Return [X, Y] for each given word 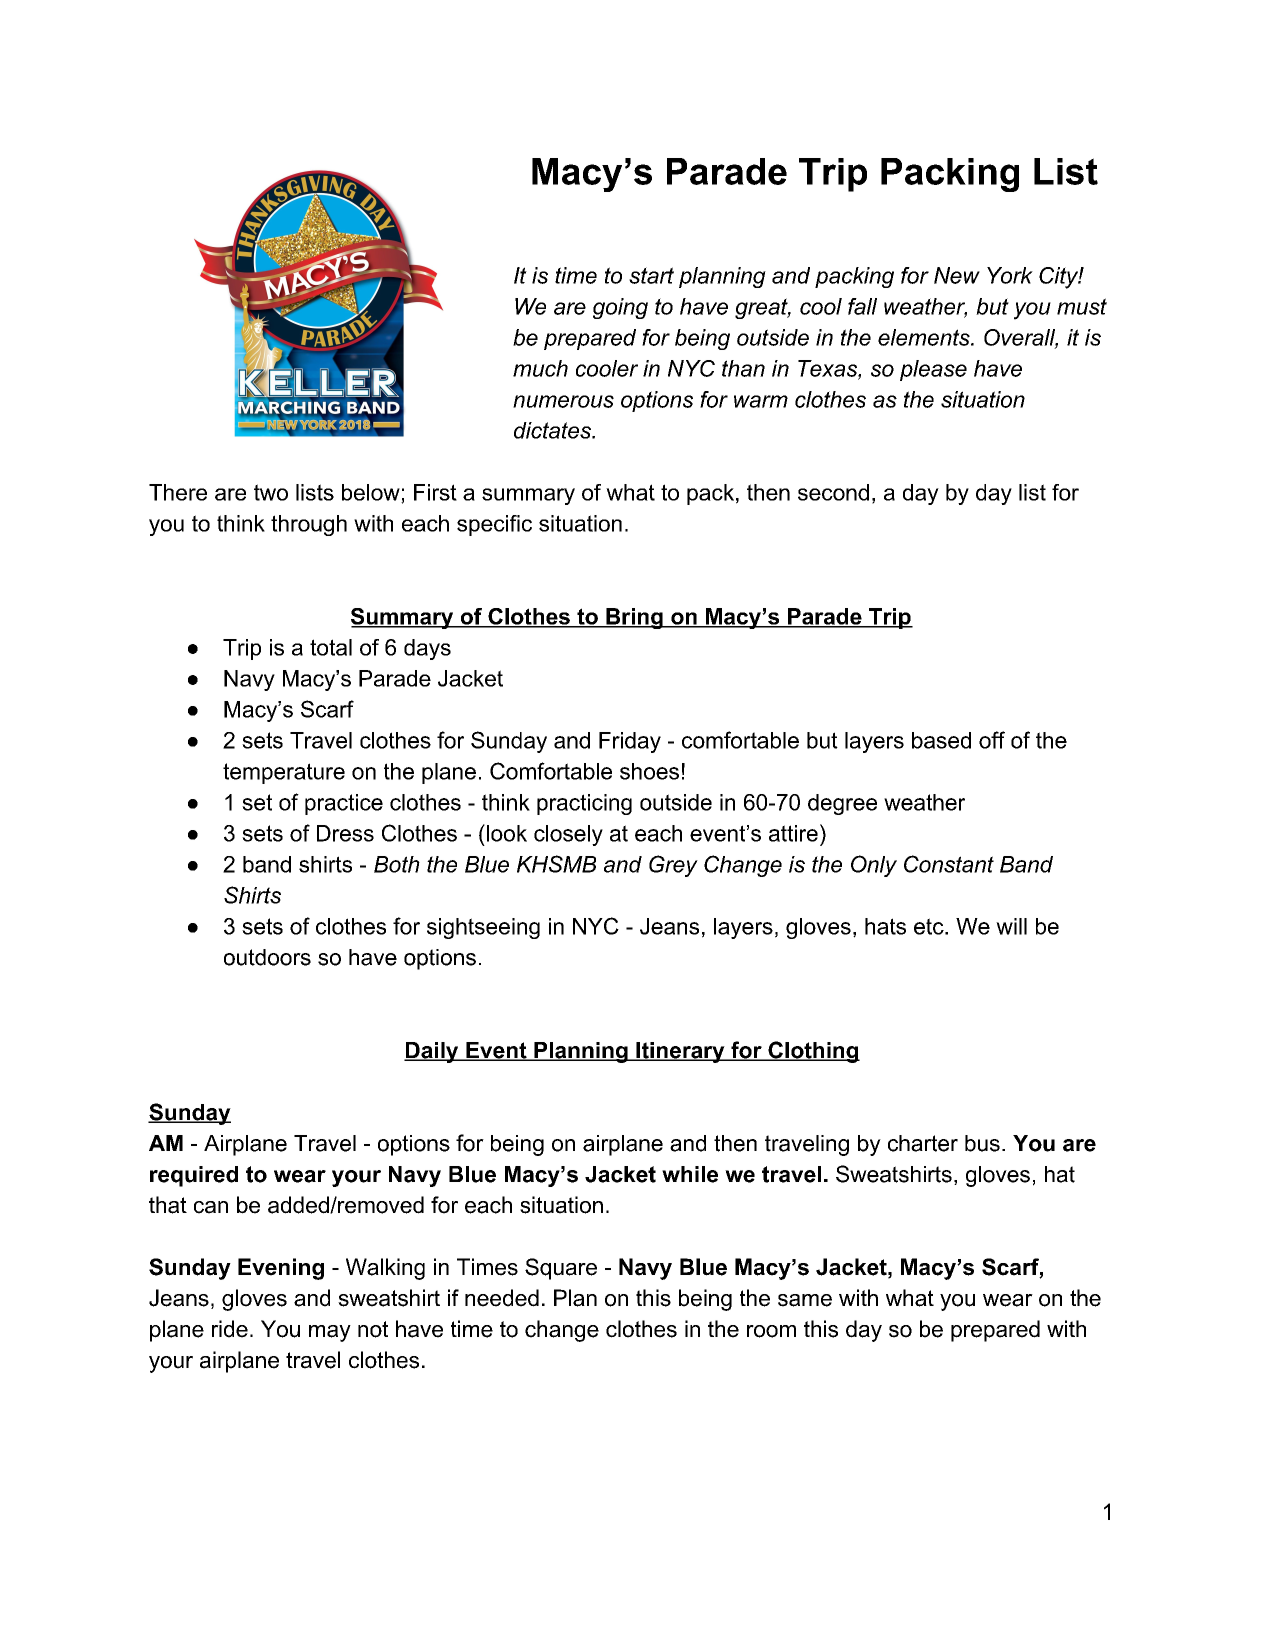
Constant [949, 864]
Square [561, 1269]
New [957, 275]
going [620, 308]
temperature [284, 773]
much [540, 368]
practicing [584, 804]
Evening [281, 1269]
